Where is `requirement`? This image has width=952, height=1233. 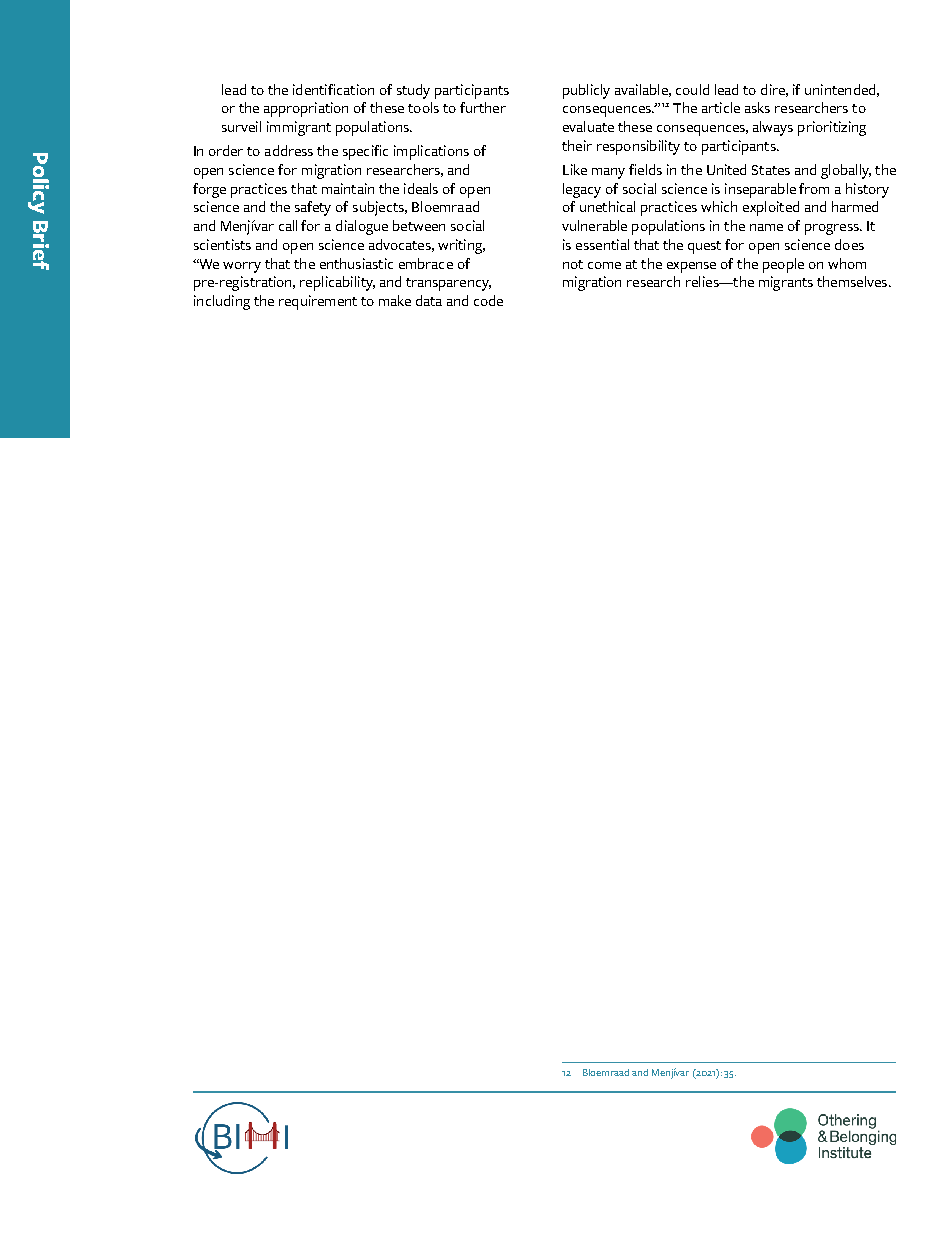
requirement is located at coordinates (318, 302).
